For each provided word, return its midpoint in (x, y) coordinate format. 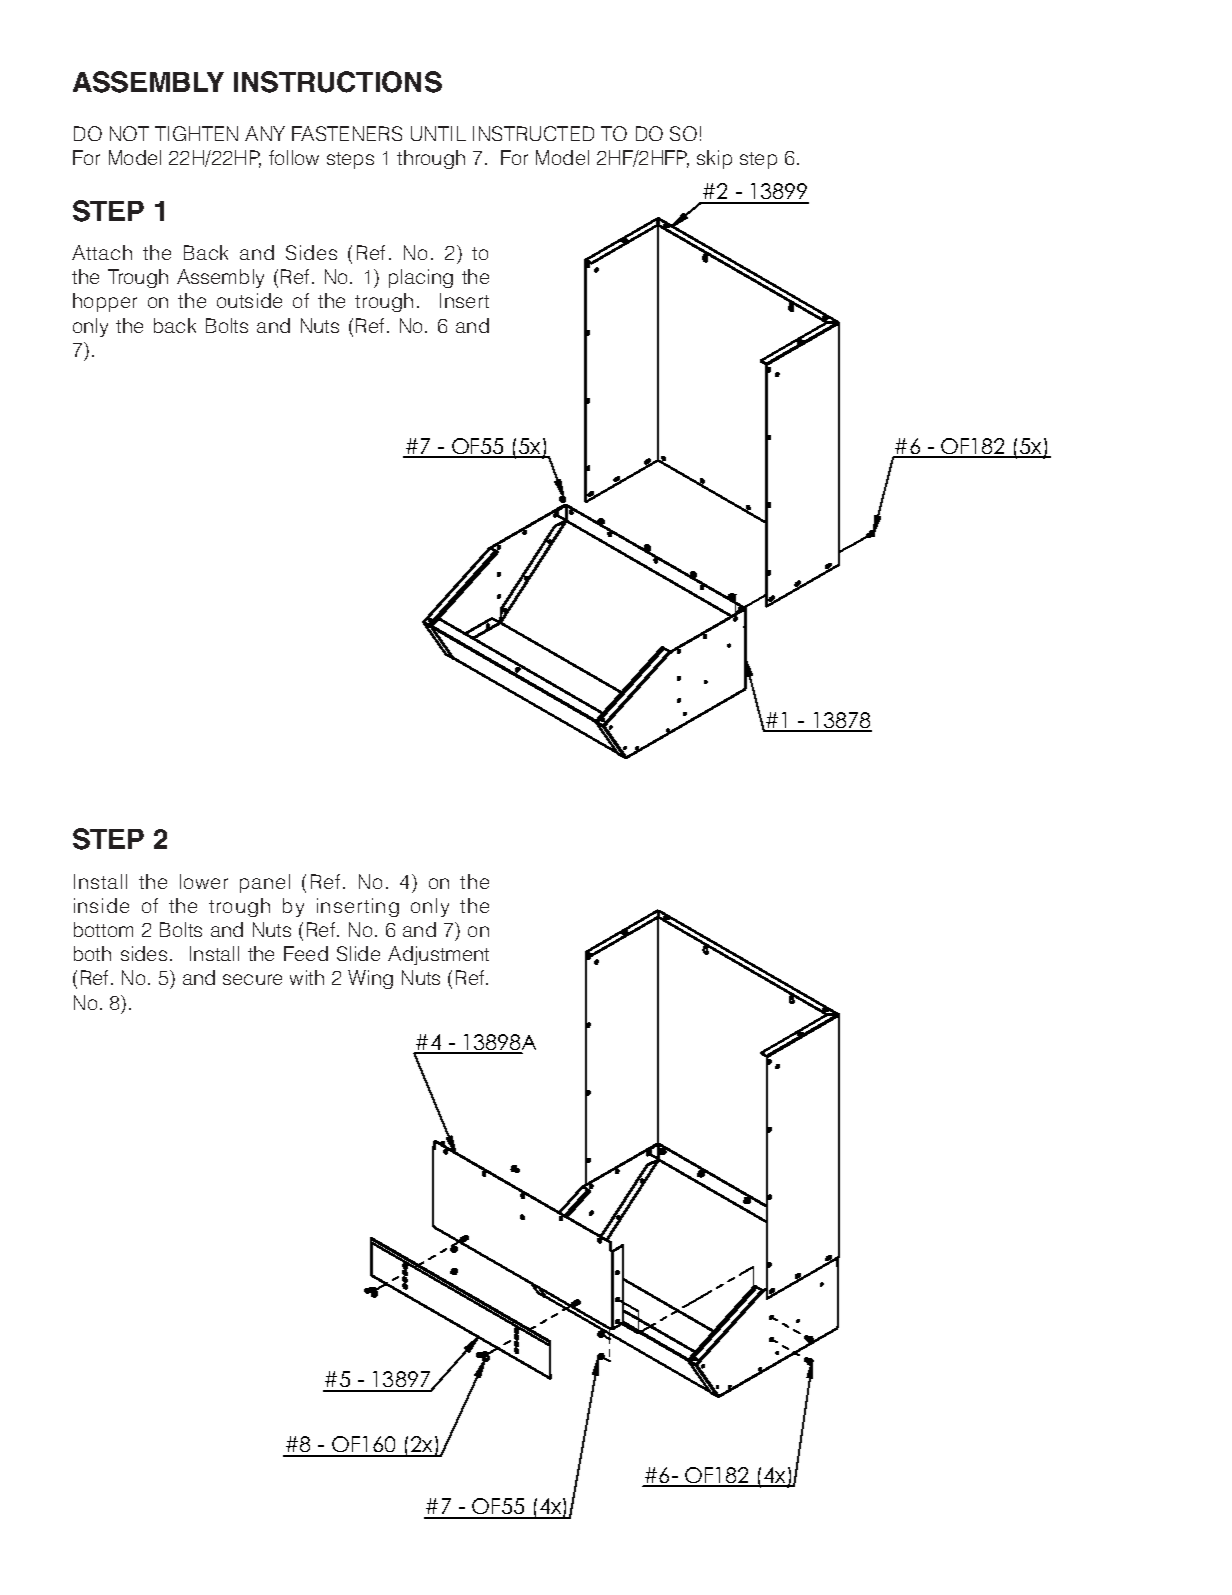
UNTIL (438, 133)
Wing (370, 979)
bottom (103, 929)
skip (714, 159)
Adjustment (438, 955)
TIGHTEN (196, 133)
